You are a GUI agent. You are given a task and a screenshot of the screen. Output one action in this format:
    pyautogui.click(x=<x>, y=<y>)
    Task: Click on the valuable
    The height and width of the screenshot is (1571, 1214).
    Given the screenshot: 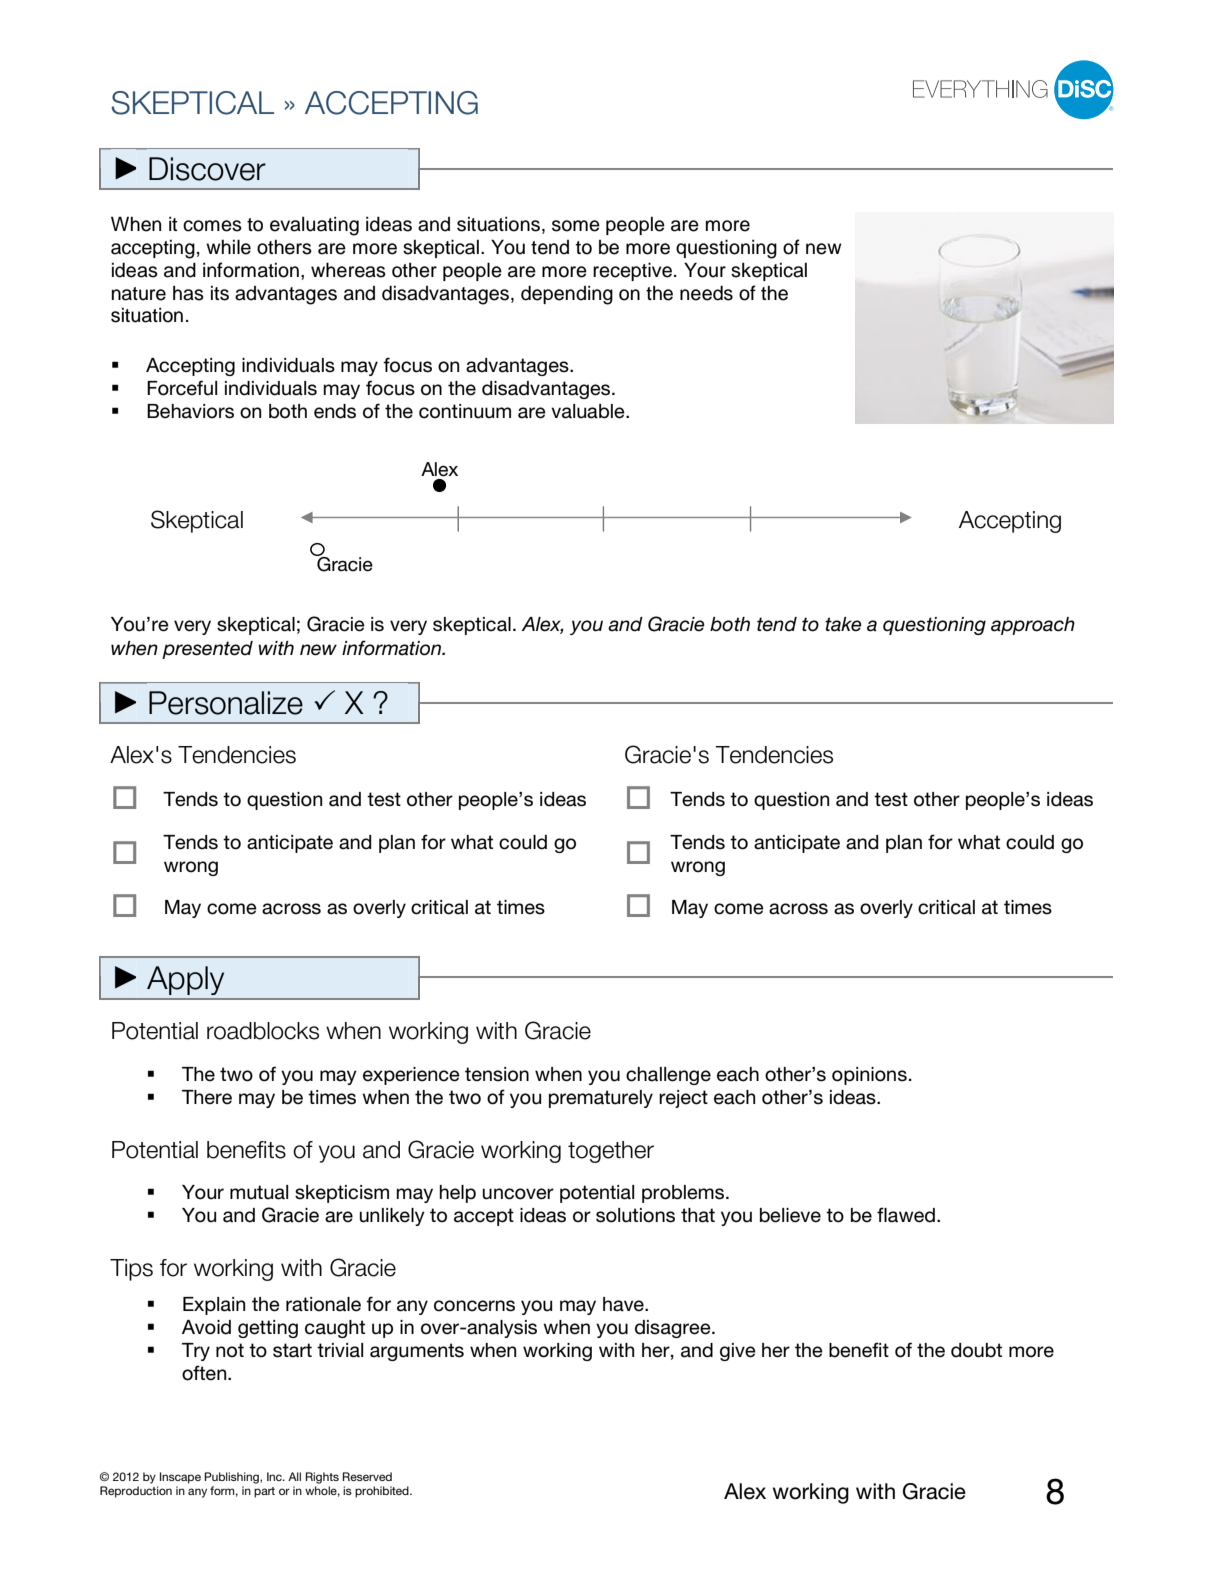 What is the action you would take?
    pyautogui.click(x=589, y=411)
